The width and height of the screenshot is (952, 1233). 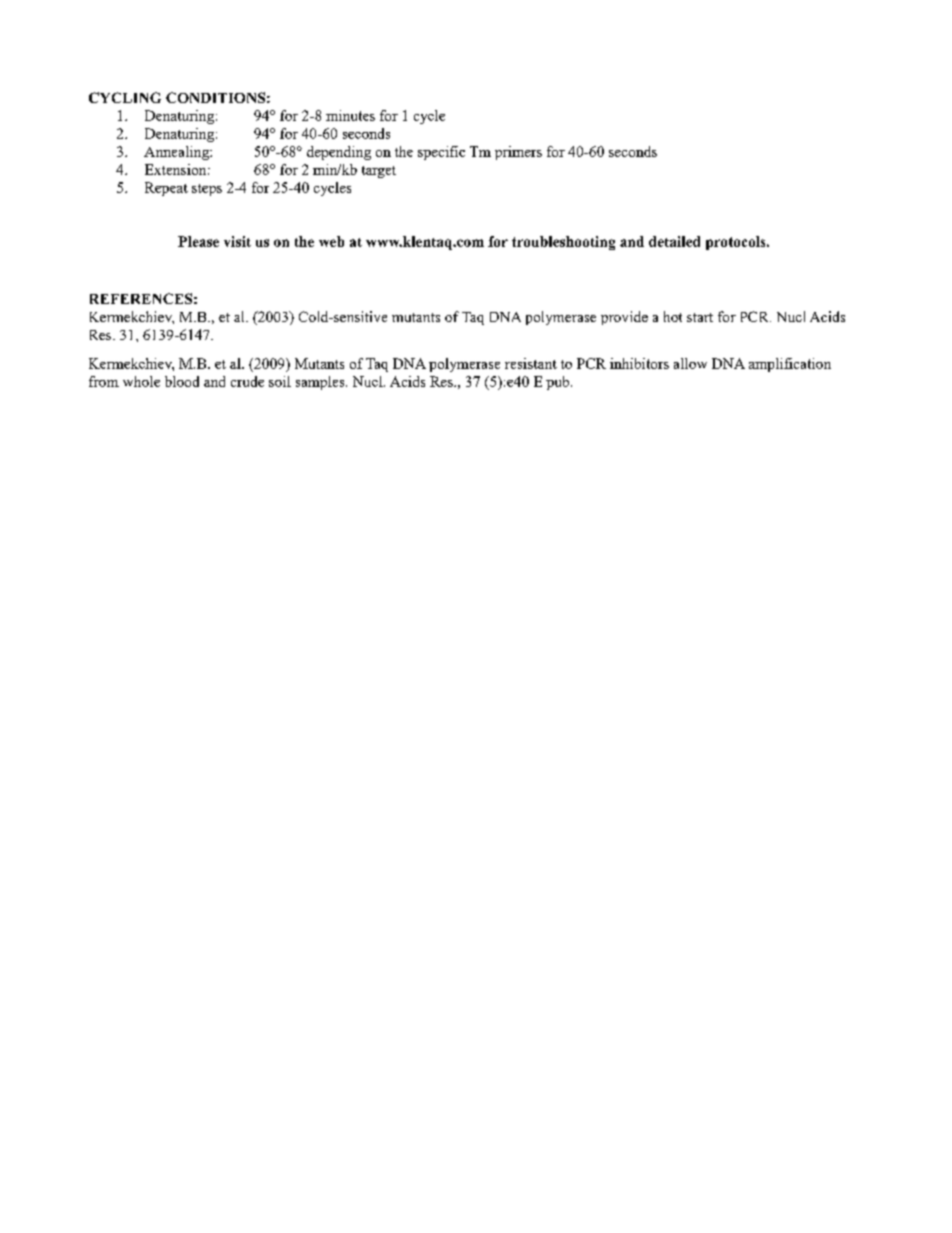 I want to click on minutes, so click(x=350, y=115).
